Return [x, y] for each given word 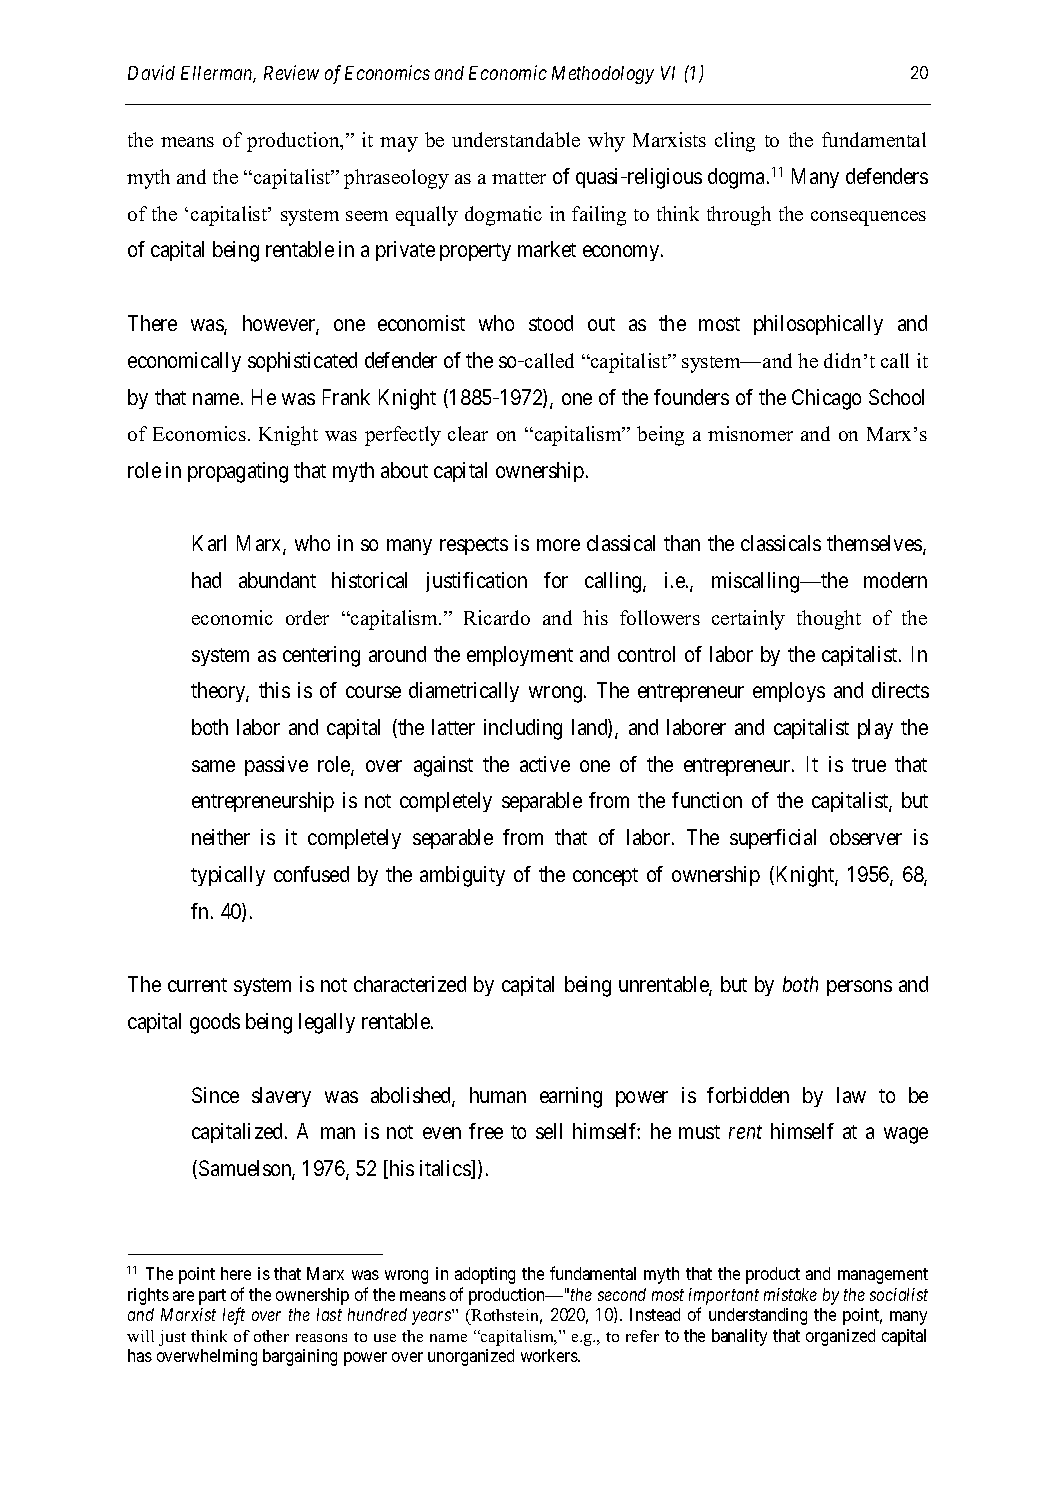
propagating [238, 472]
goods [215, 1023]
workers [550, 1355]
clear [468, 433]
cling [735, 142]
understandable [516, 139]
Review [291, 73]
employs [789, 692]
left [234, 1316]
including [523, 729]
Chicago [826, 399]
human [498, 1095]
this [274, 690]
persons [859, 988]
